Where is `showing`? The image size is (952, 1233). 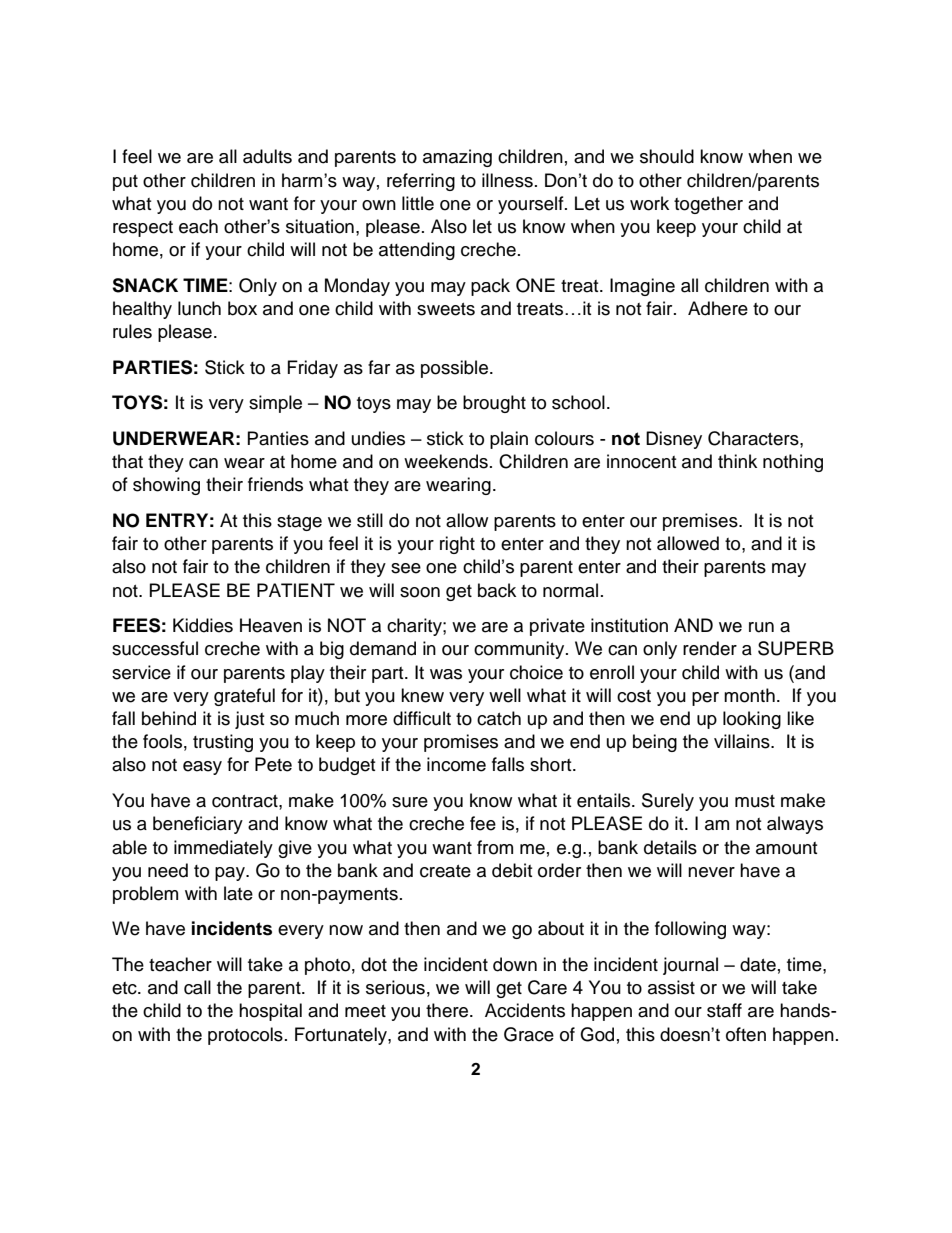 showing is located at coordinates (166, 486).
